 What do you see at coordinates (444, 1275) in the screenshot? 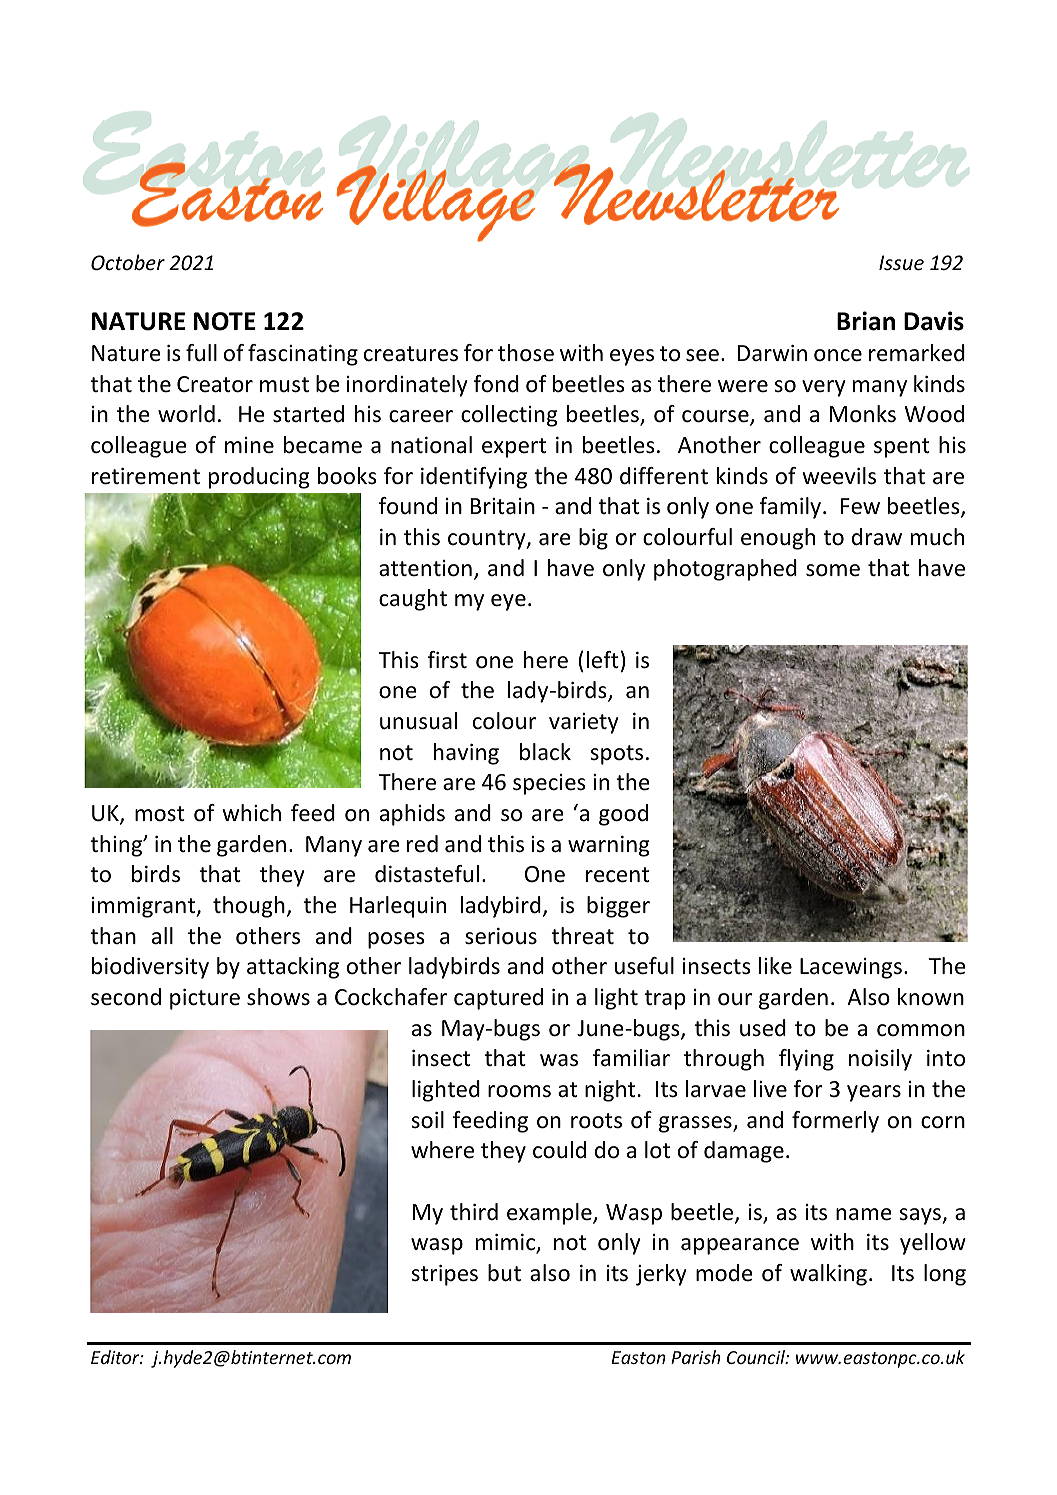
I see `stripes` at bounding box center [444, 1275].
